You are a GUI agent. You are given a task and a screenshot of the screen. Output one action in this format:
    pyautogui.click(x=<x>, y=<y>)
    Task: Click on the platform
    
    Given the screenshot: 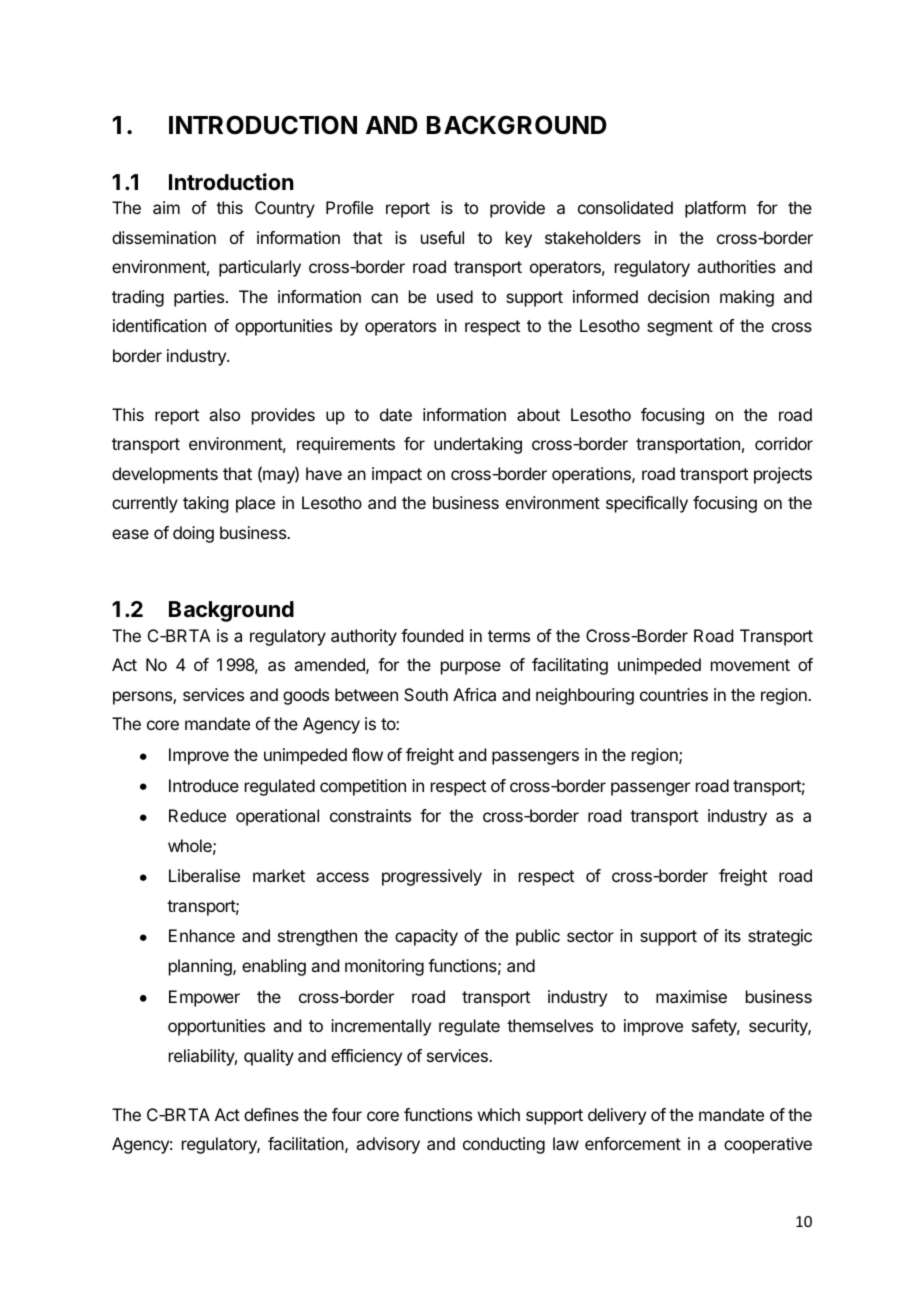 What is the action you would take?
    pyautogui.click(x=715, y=209)
